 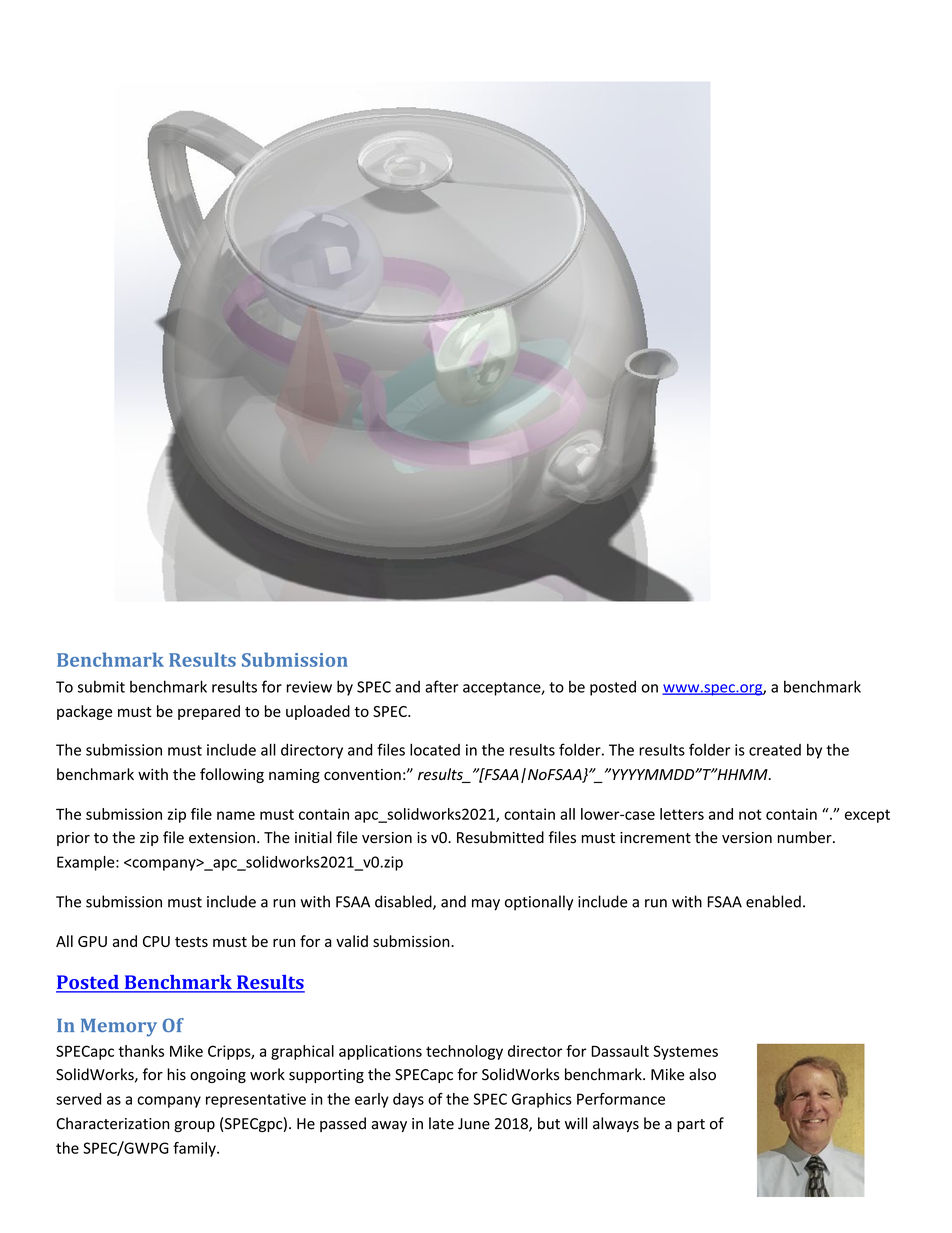 What do you see at coordinates (691, 1125) in the image?
I see `part` at bounding box center [691, 1125].
